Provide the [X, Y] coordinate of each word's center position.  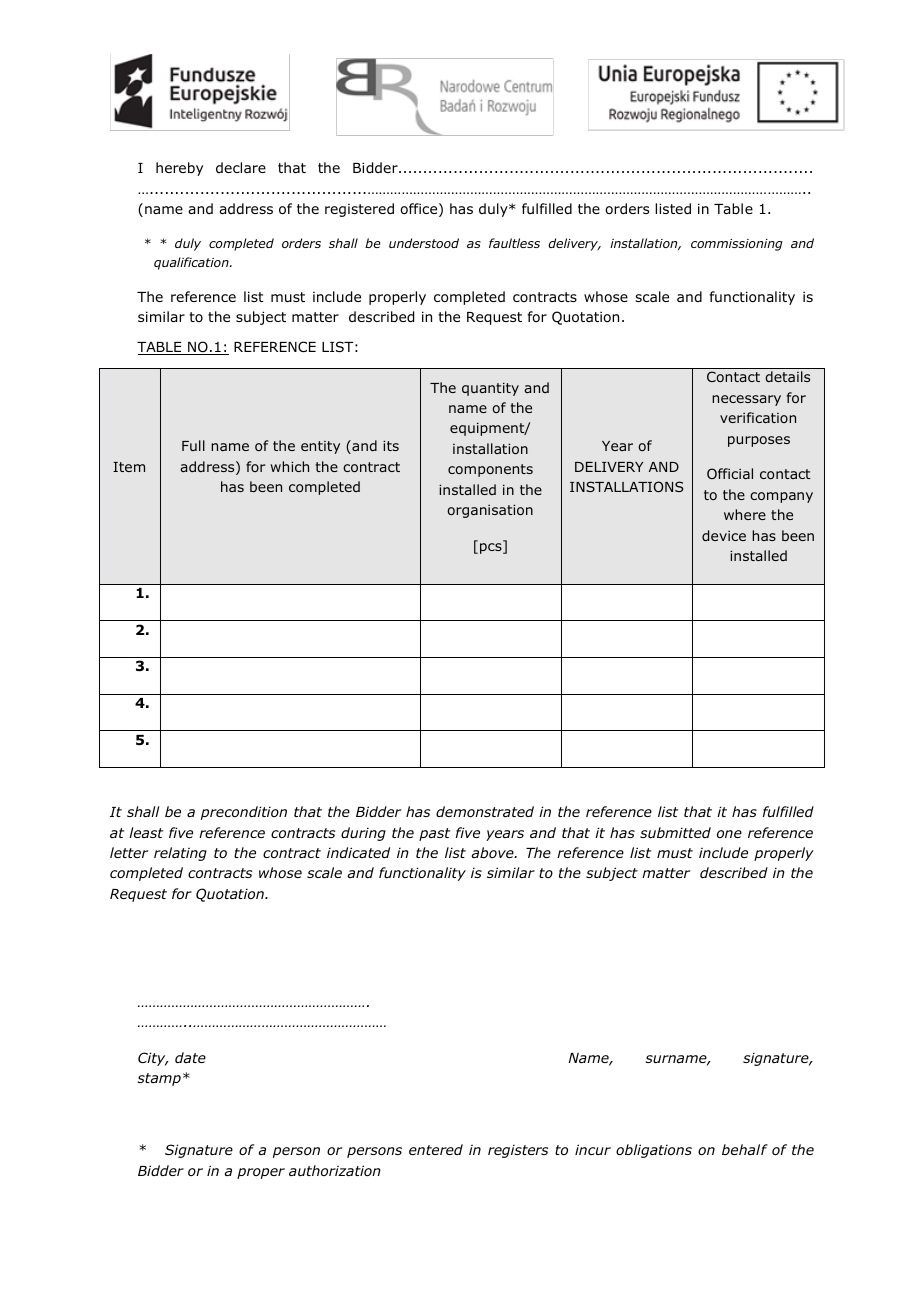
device [724, 535]
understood [424, 243]
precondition [244, 813]
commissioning [737, 245]
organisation [490, 511]
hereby [179, 169]
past [434, 834]
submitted [675, 832]
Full [193, 445]
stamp [159, 1079]
